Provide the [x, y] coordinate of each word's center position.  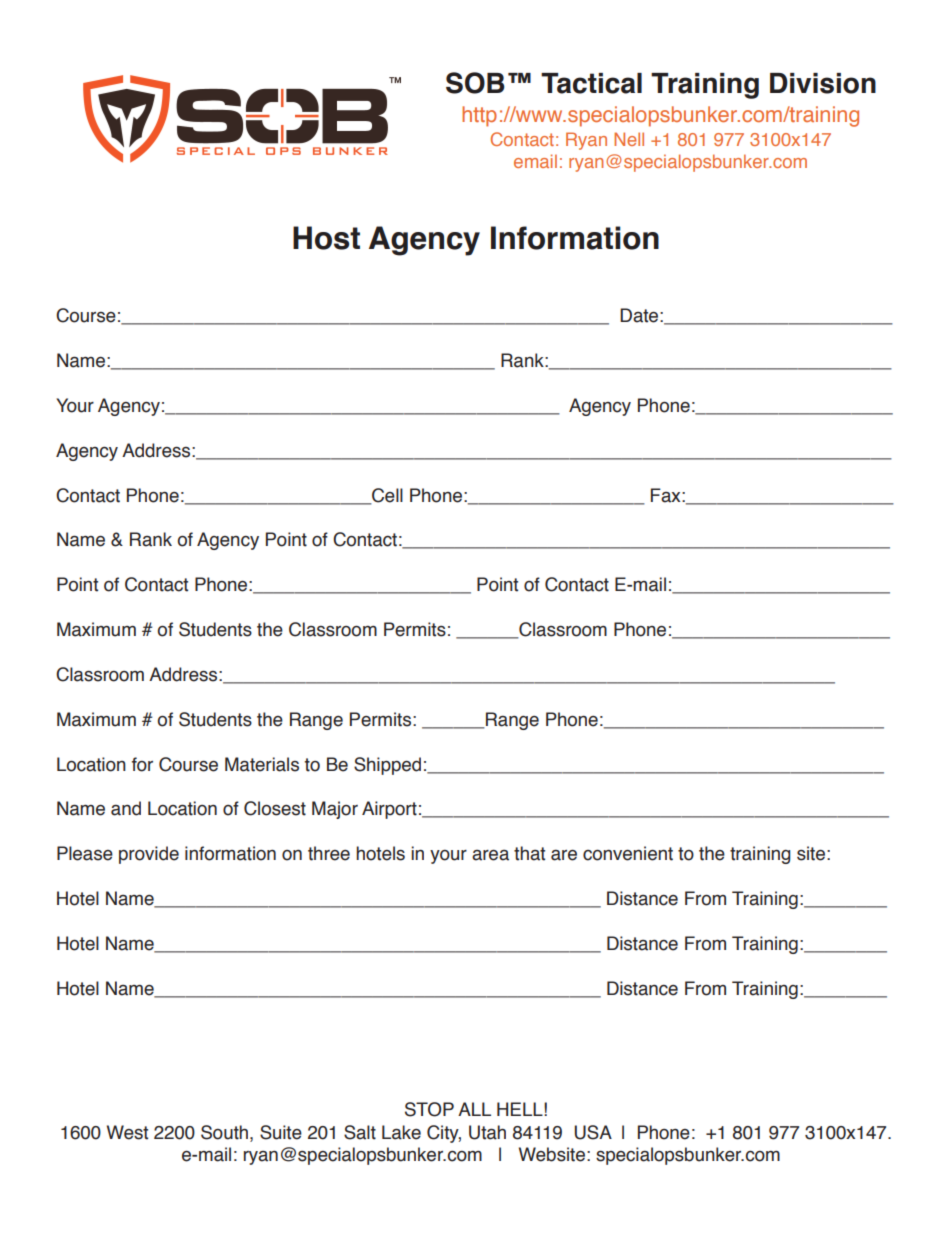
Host [326, 238]
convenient [628, 853]
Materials [262, 764]
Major [335, 810]
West [127, 1132]
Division [823, 83]
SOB [475, 83]
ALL [474, 1109]
